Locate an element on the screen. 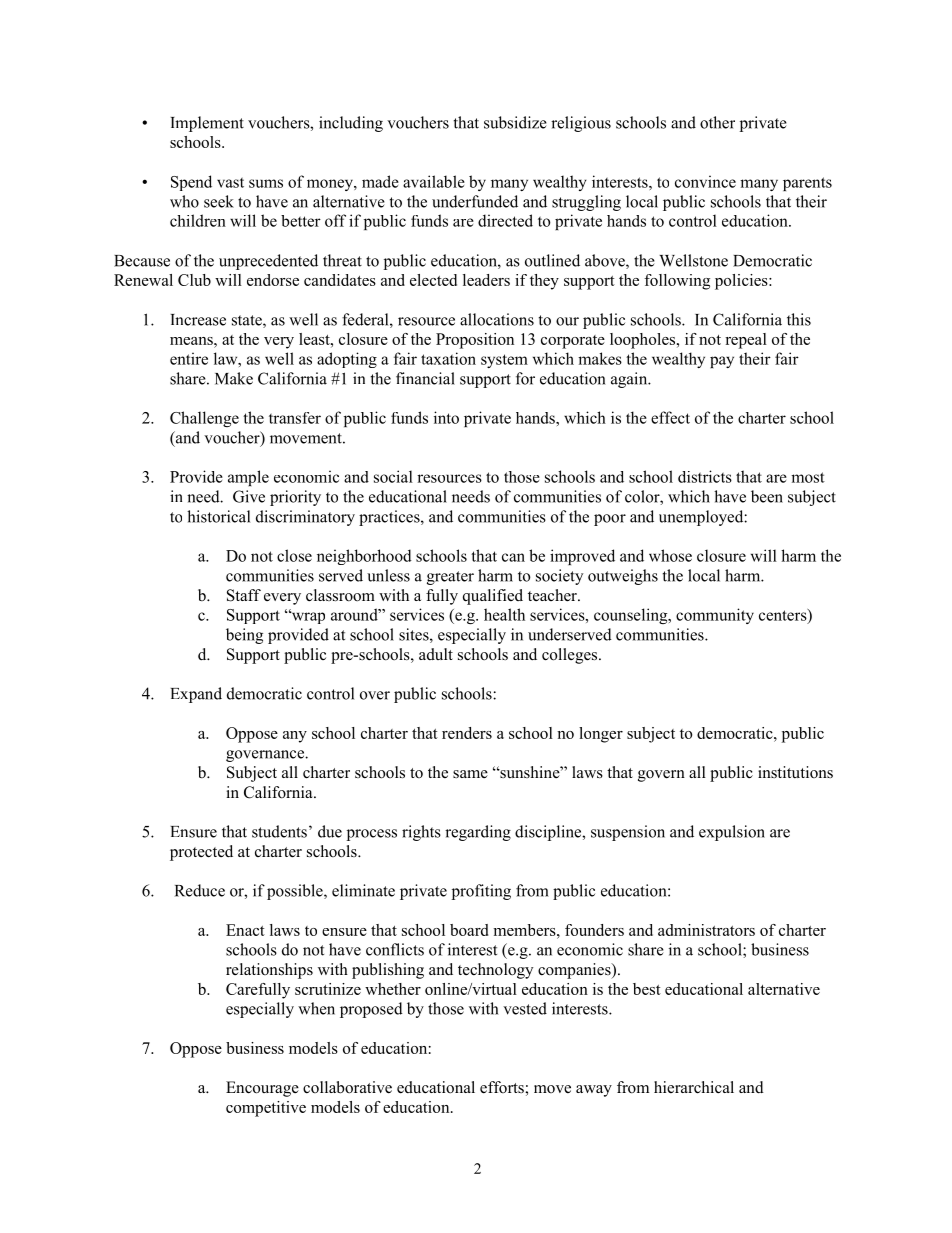  subsidize is located at coordinates (515, 122).
